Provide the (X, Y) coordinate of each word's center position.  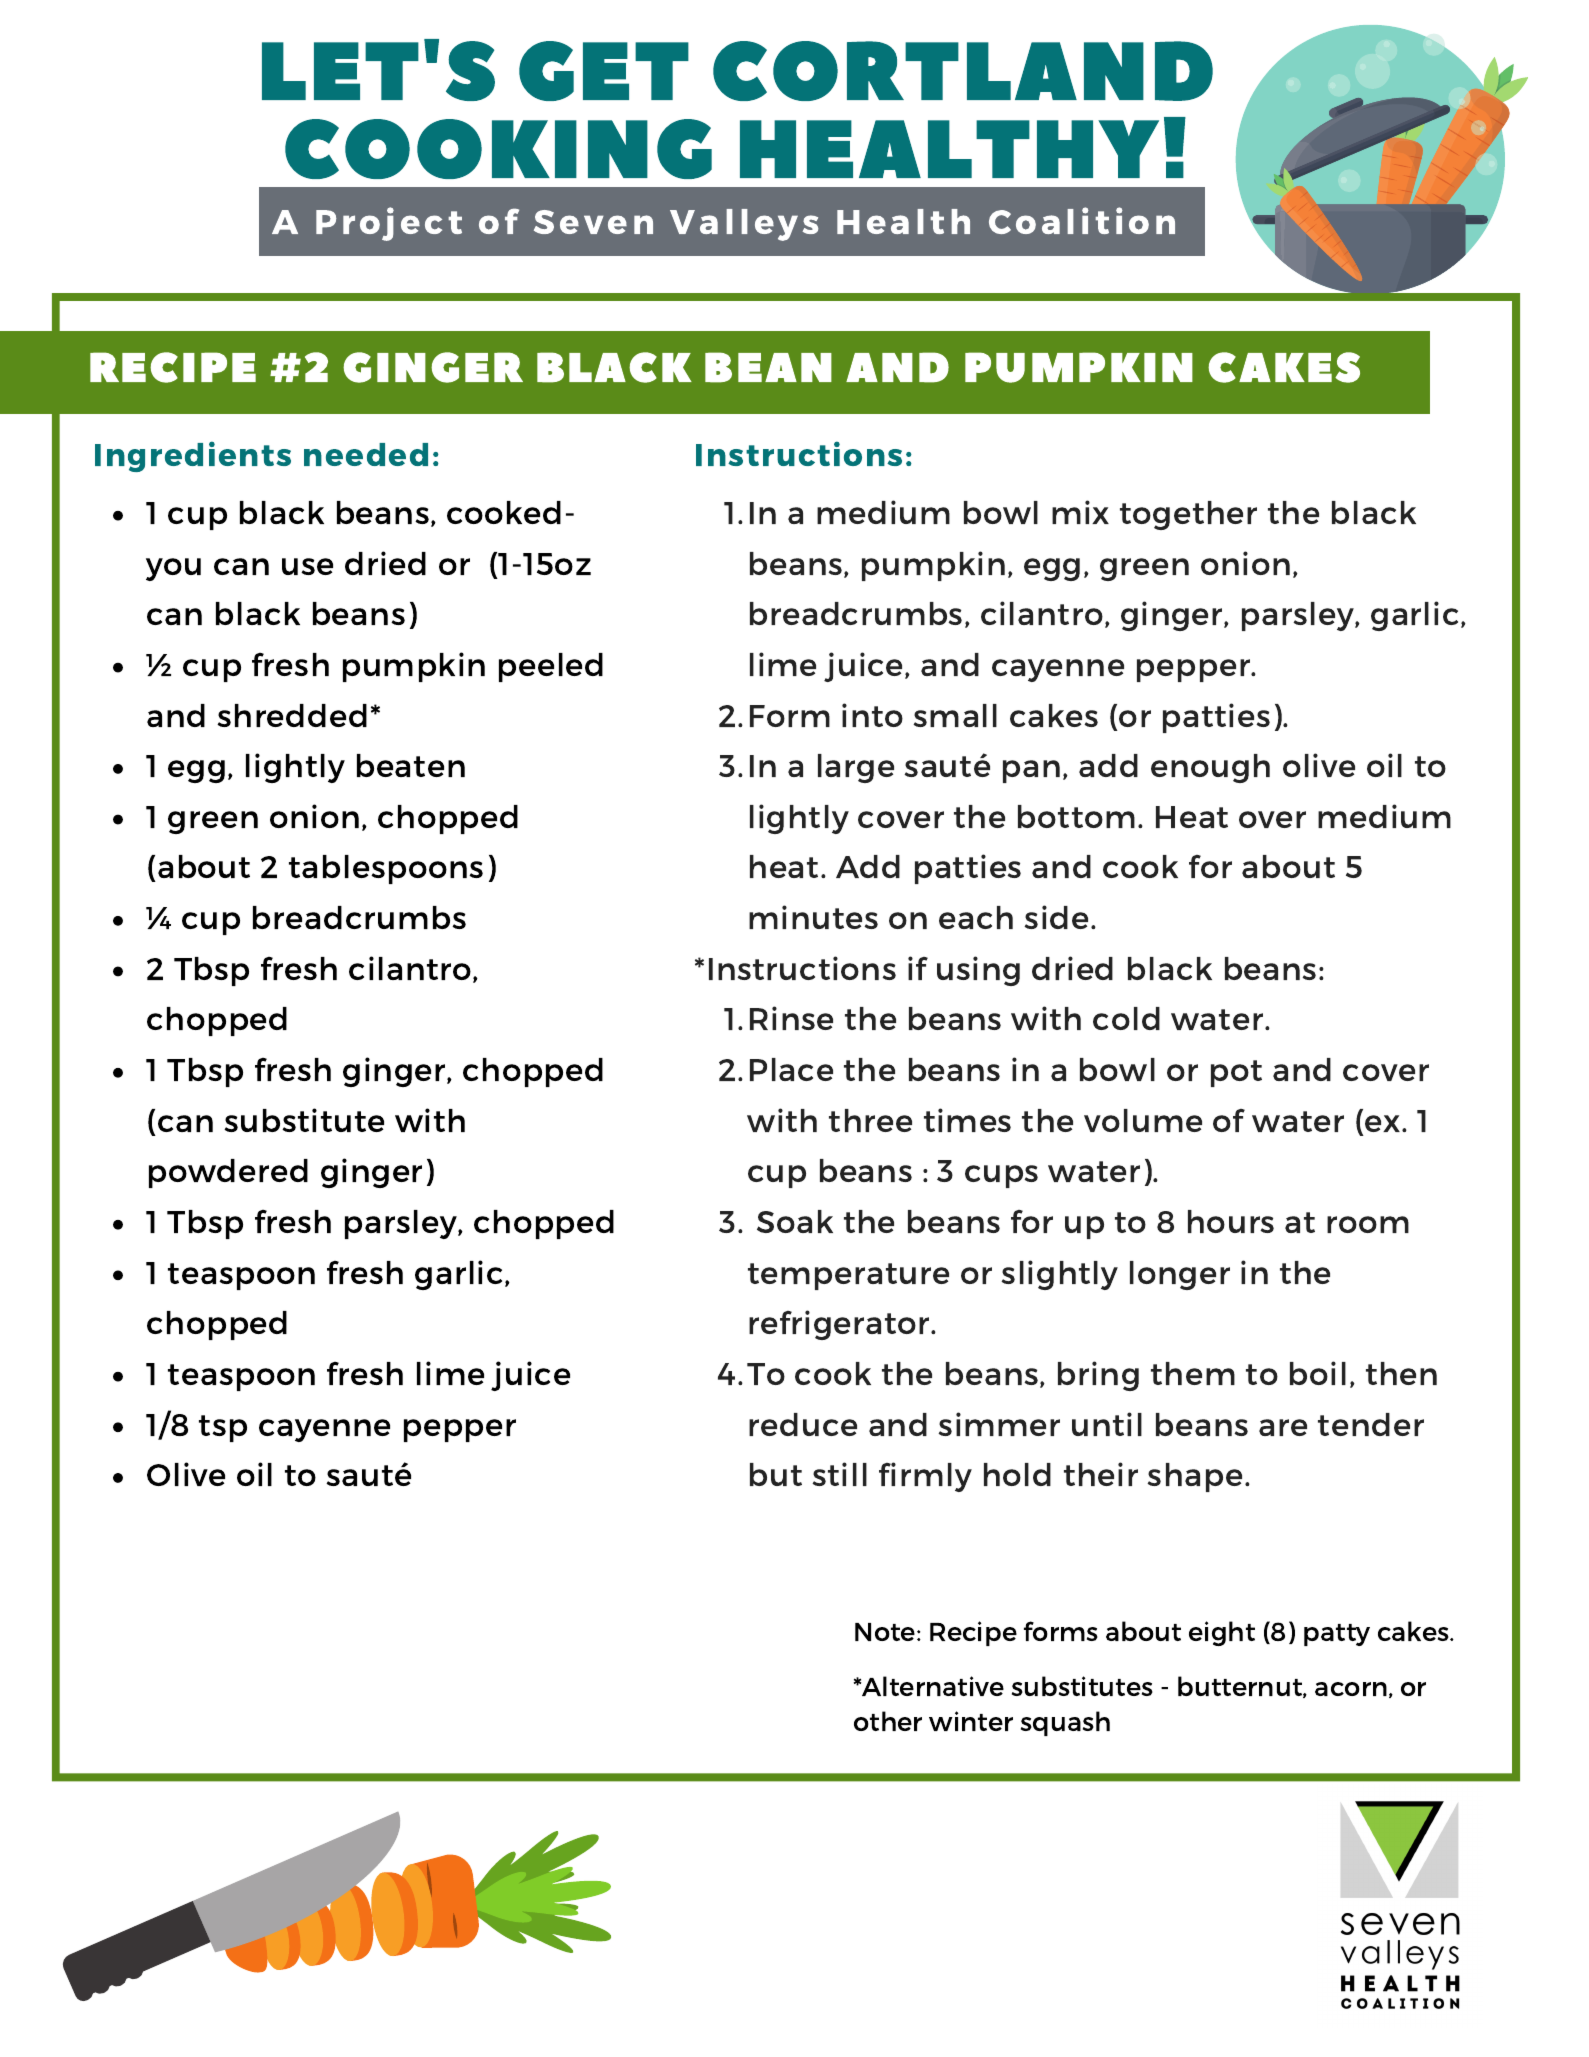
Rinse (791, 1018)
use (307, 566)
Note (886, 1632)
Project (389, 224)
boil (1318, 1373)
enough (1210, 768)
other (888, 1721)
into (872, 715)
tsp (223, 1428)
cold (1126, 1018)
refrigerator (840, 1325)
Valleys (744, 225)
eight (1222, 1633)
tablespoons (386, 869)
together (1188, 515)
